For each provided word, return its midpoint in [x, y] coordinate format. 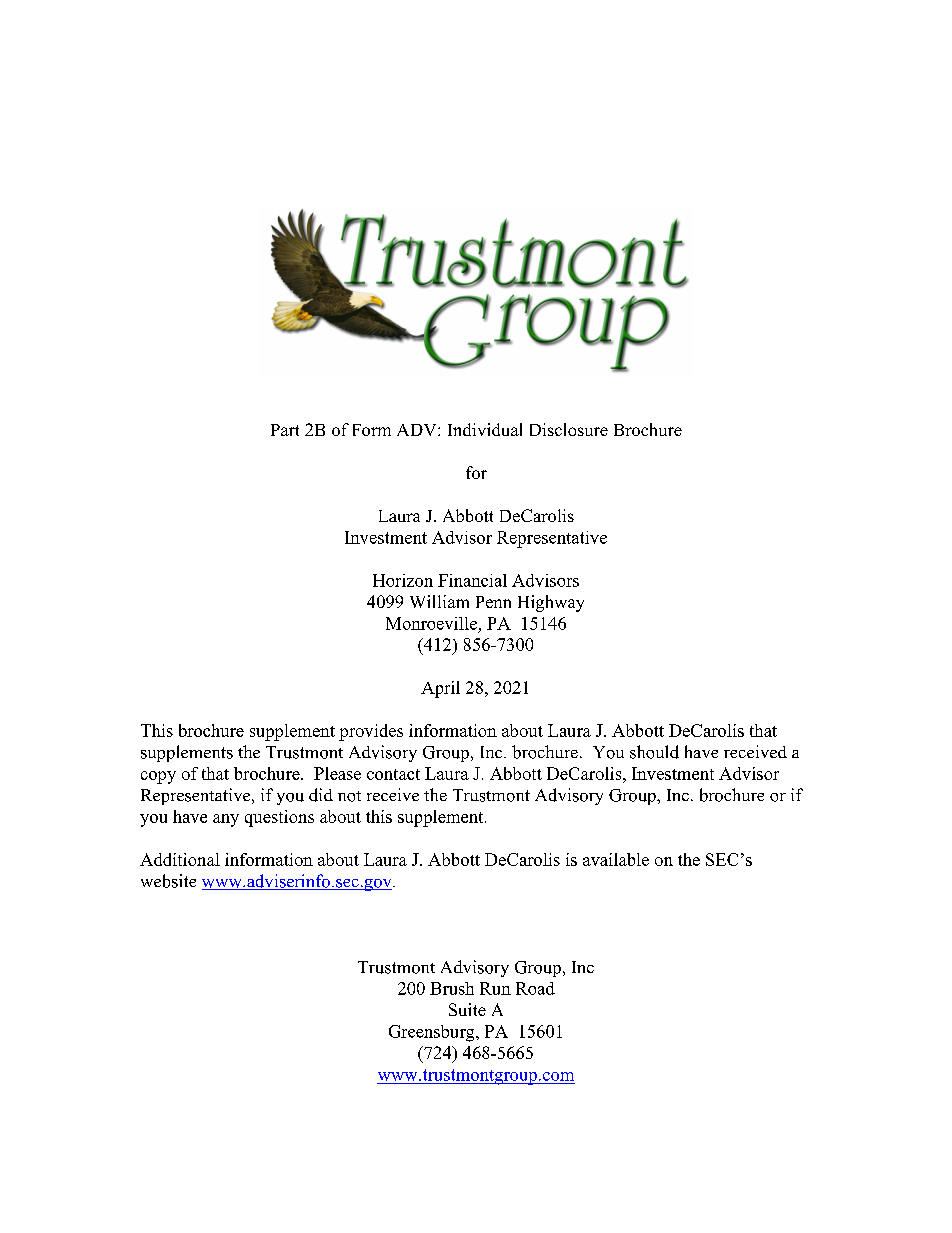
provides [371, 732]
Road [535, 988]
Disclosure [569, 429]
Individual [485, 429]
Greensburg [433, 1033]
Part [285, 430]
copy [158, 777]
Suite [467, 1009]
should [654, 752]
